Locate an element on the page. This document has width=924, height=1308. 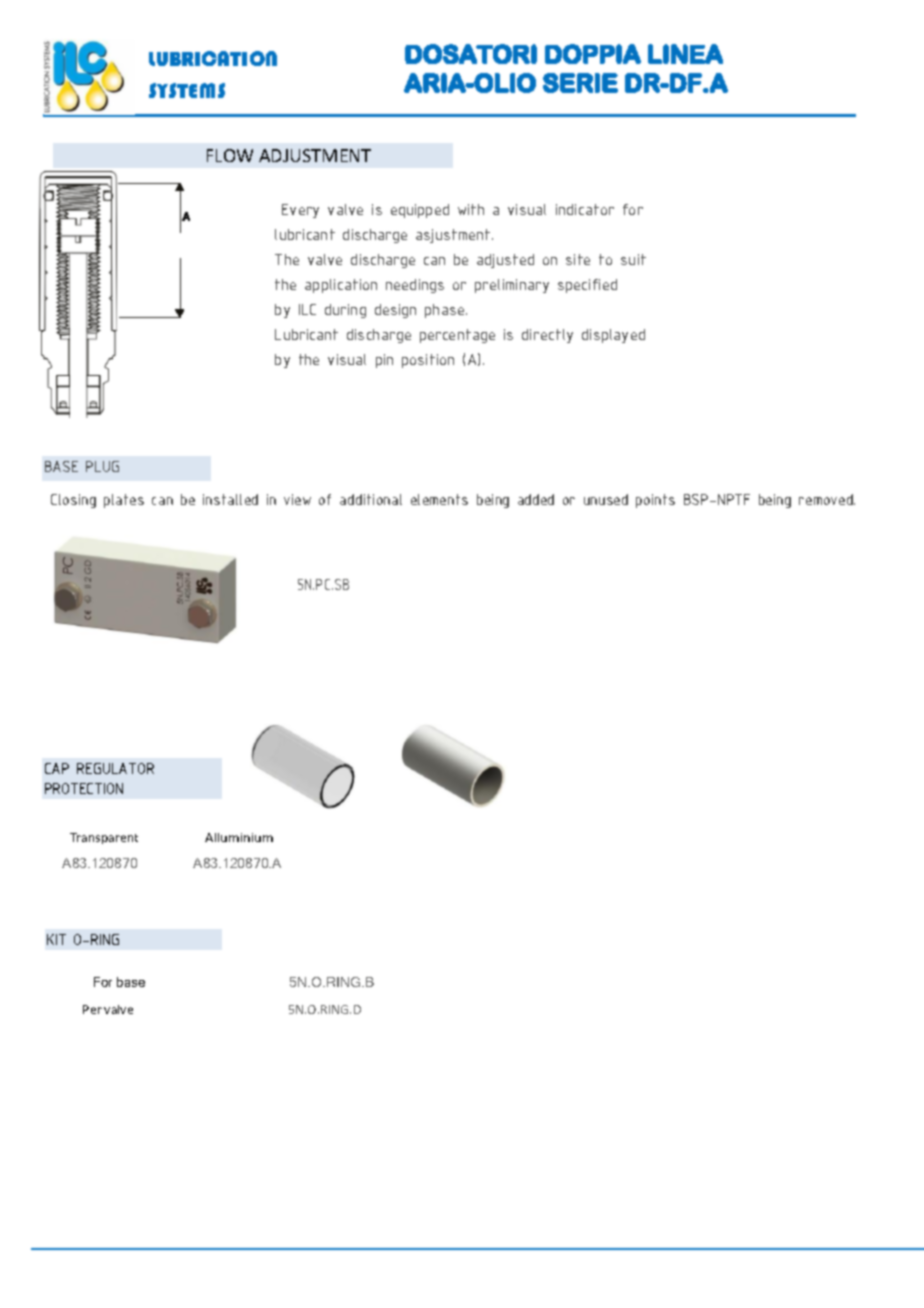
REGULATOR is located at coordinates (115, 768).
